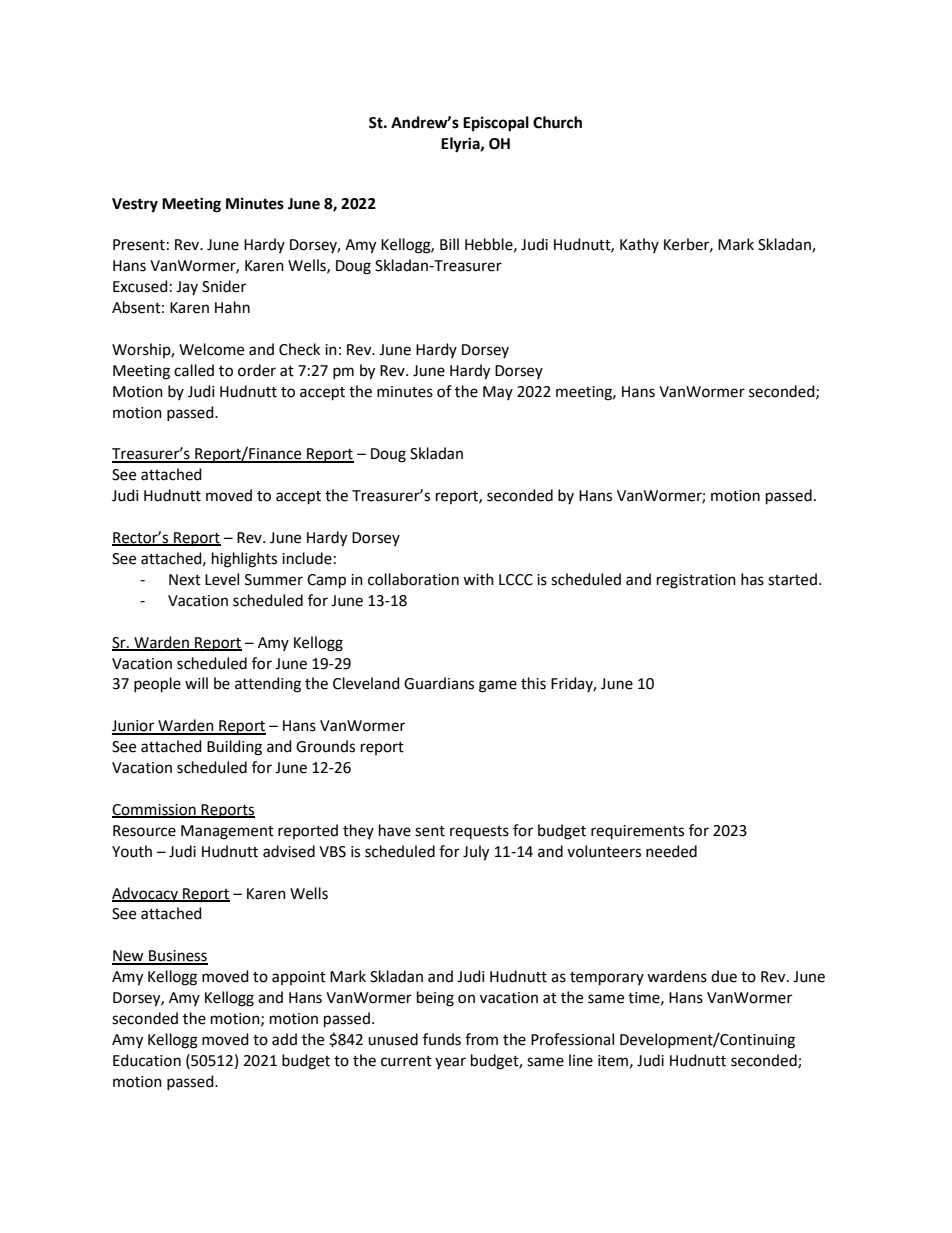 The height and width of the screenshot is (1233, 952). What do you see at coordinates (147, 1060) in the screenshot?
I see `Education` at bounding box center [147, 1060].
